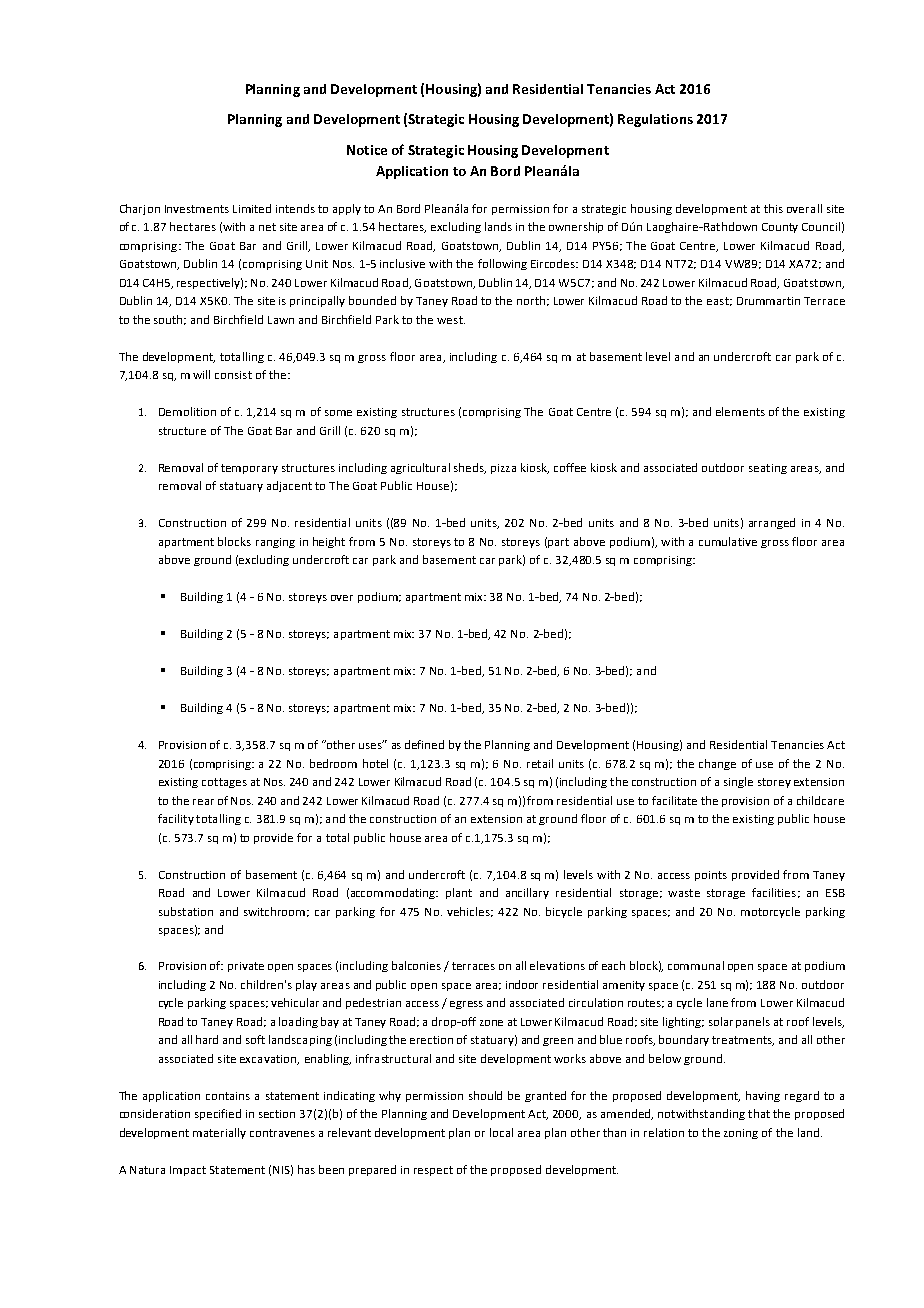 This image has height=1308, width=924. Describe the element at coordinates (219, 1133) in the image. I see `materially` at that location.
